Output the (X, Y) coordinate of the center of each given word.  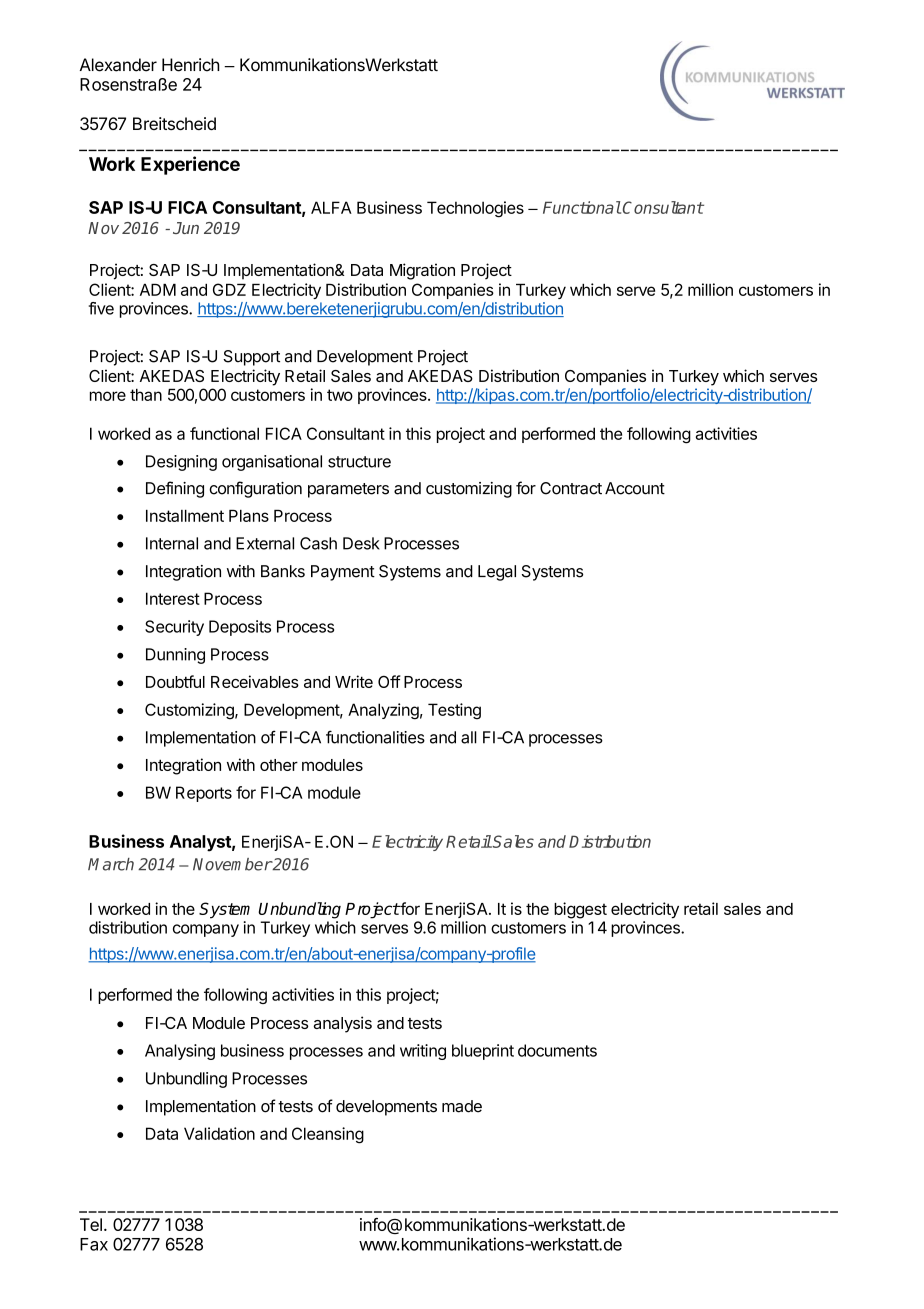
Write (354, 681)
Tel (91, 1224)
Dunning (175, 656)
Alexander (118, 65)
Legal (497, 573)
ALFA (331, 207)
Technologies (475, 209)
